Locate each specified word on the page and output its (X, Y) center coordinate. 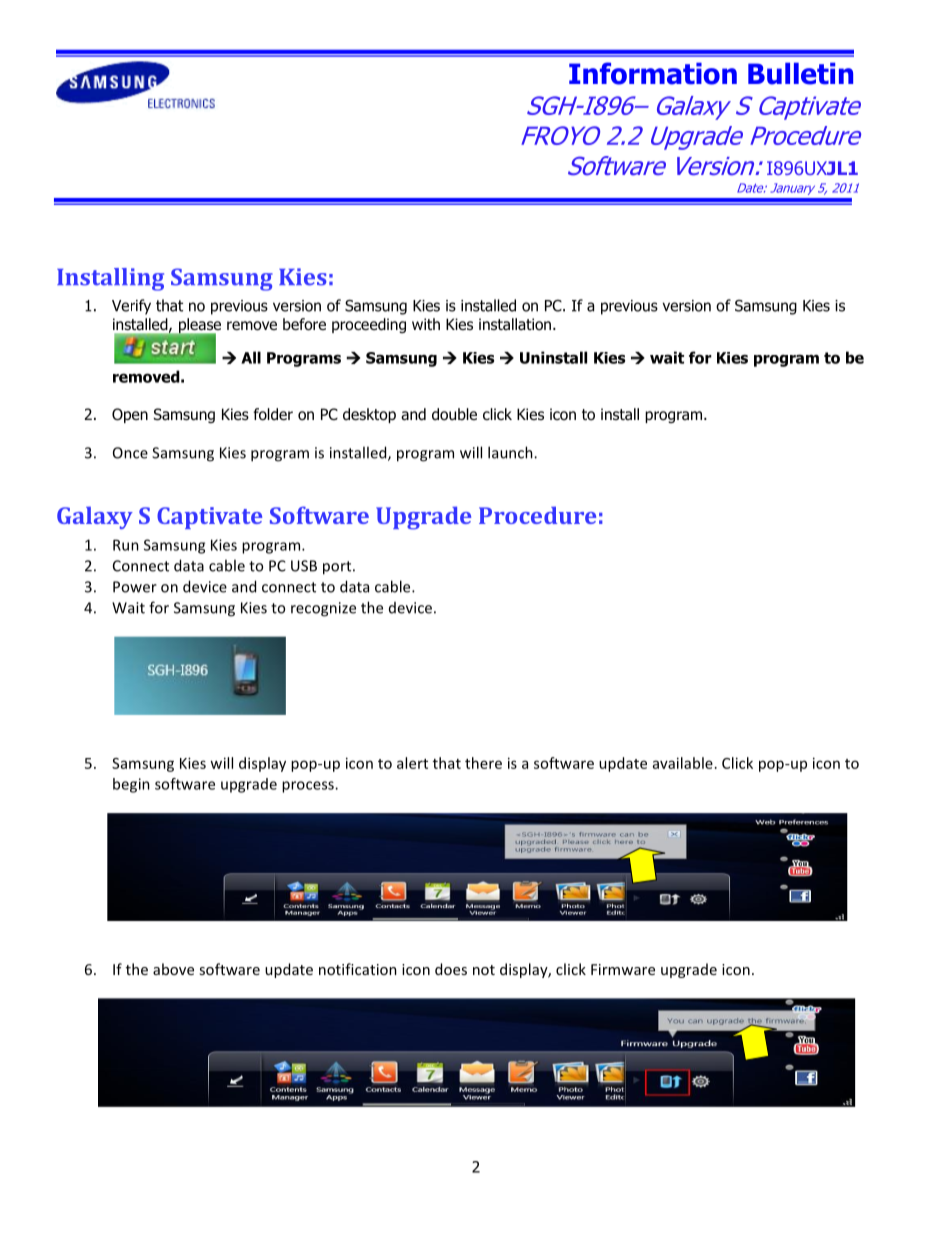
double (454, 414)
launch (511, 452)
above (173, 969)
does (451, 969)
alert (412, 763)
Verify (131, 307)
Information (653, 73)
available (683, 763)
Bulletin (800, 74)
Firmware (623, 969)
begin (131, 785)
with (426, 324)
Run (126, 545)
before (304, 324)
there (483, 763)
